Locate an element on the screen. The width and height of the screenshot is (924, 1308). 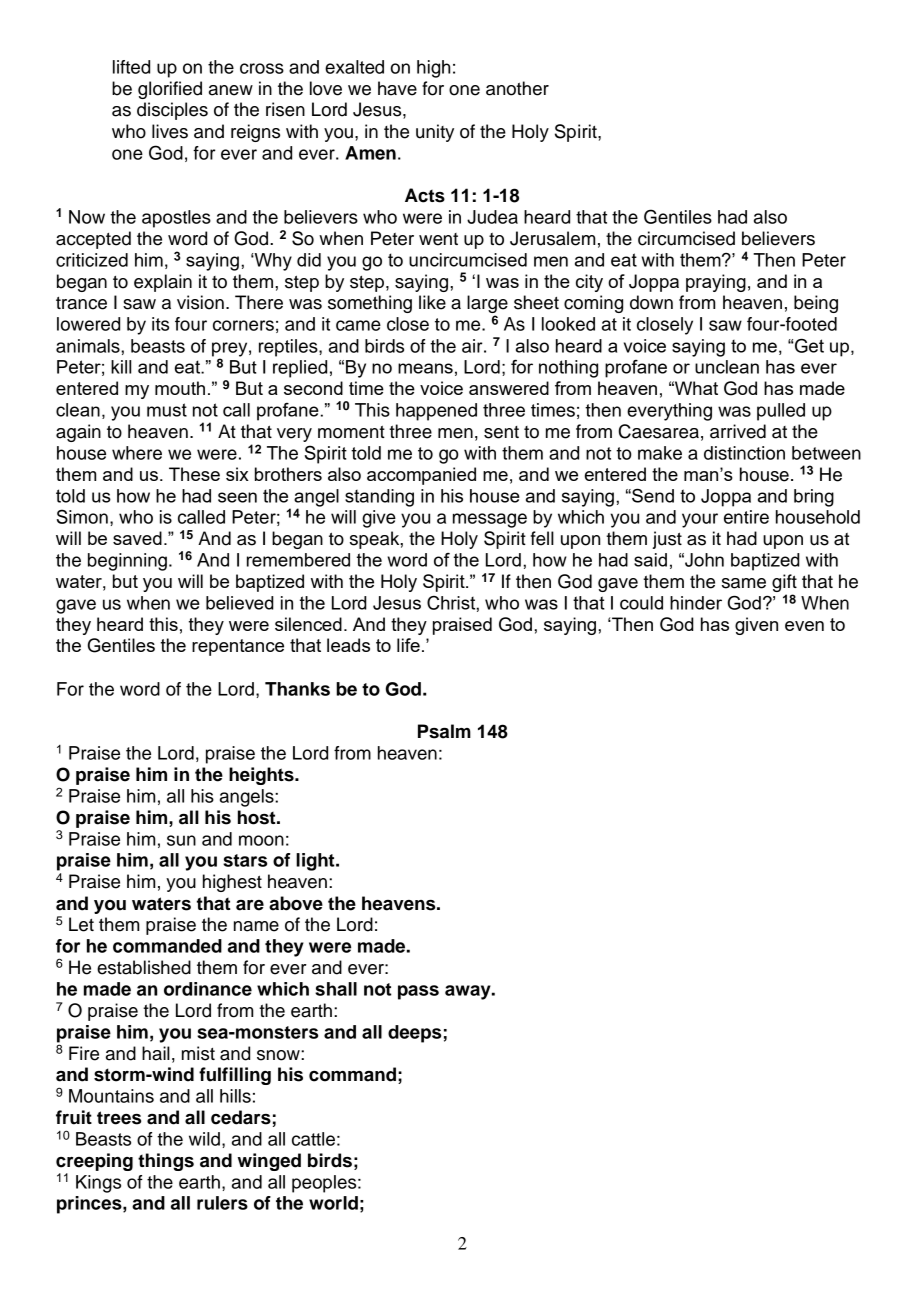
world is located at coordinates (333, 1203).
